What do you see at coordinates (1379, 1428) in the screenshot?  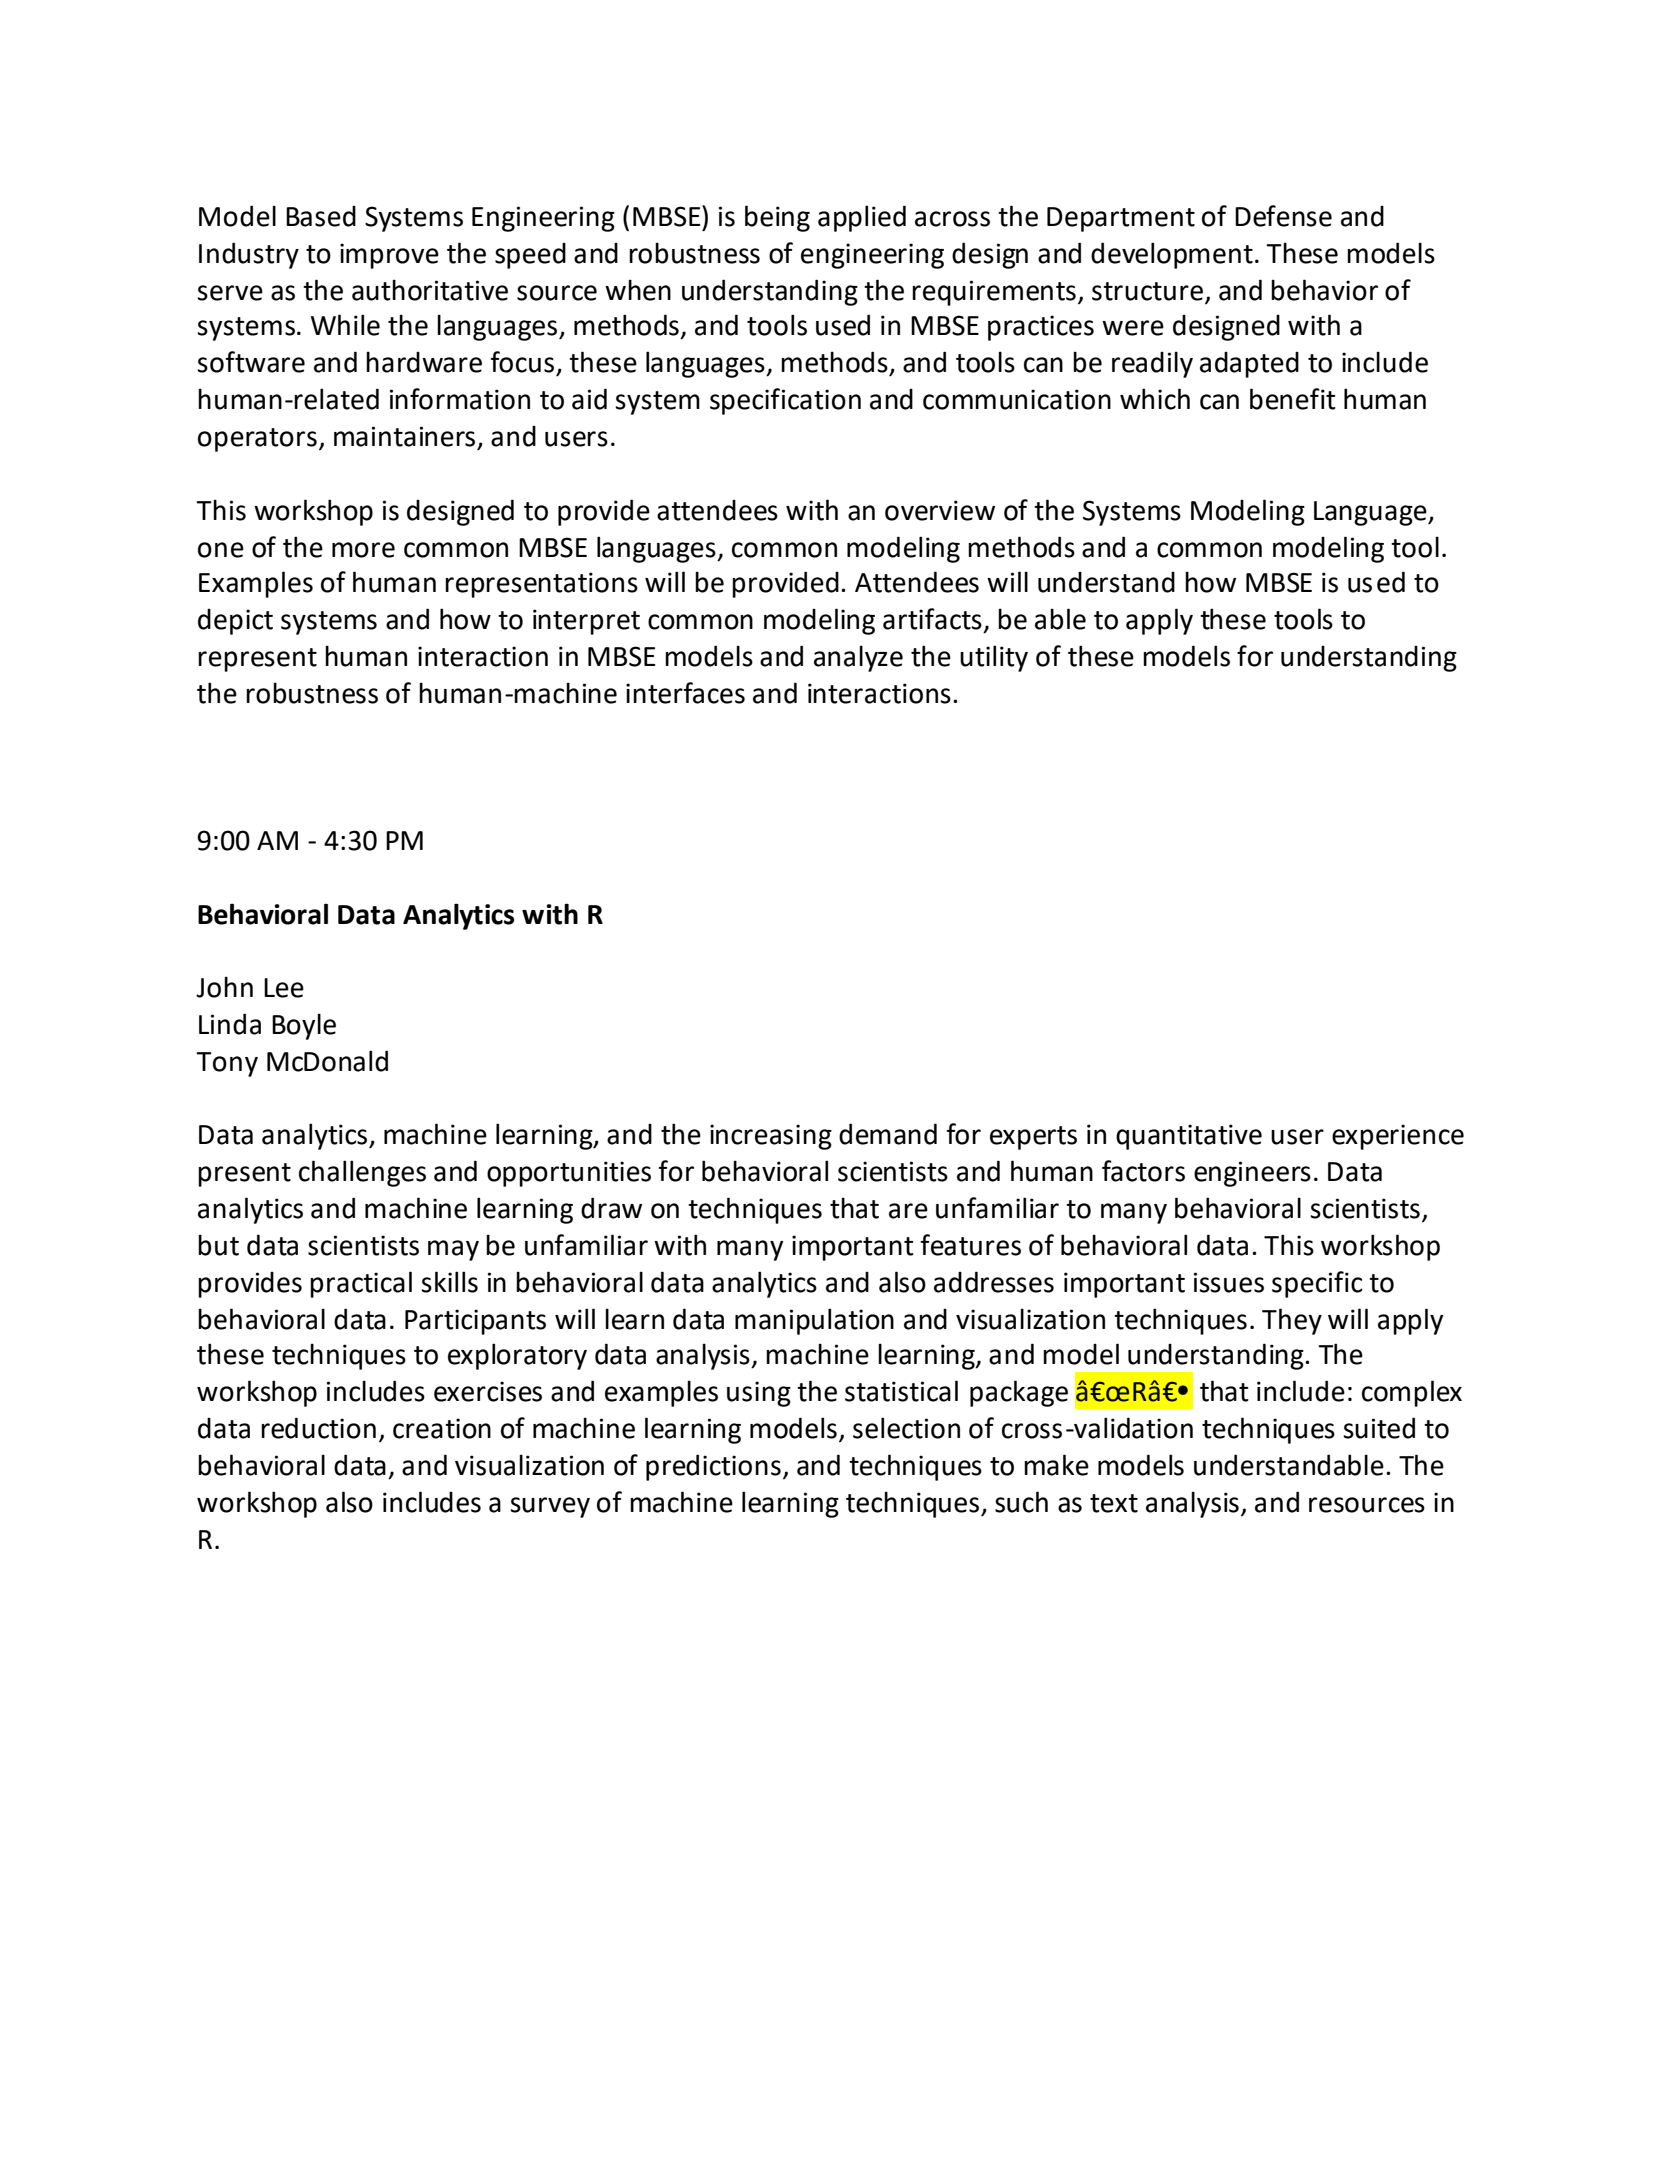 I see `suited` at bounding box center [1379, 1428].
